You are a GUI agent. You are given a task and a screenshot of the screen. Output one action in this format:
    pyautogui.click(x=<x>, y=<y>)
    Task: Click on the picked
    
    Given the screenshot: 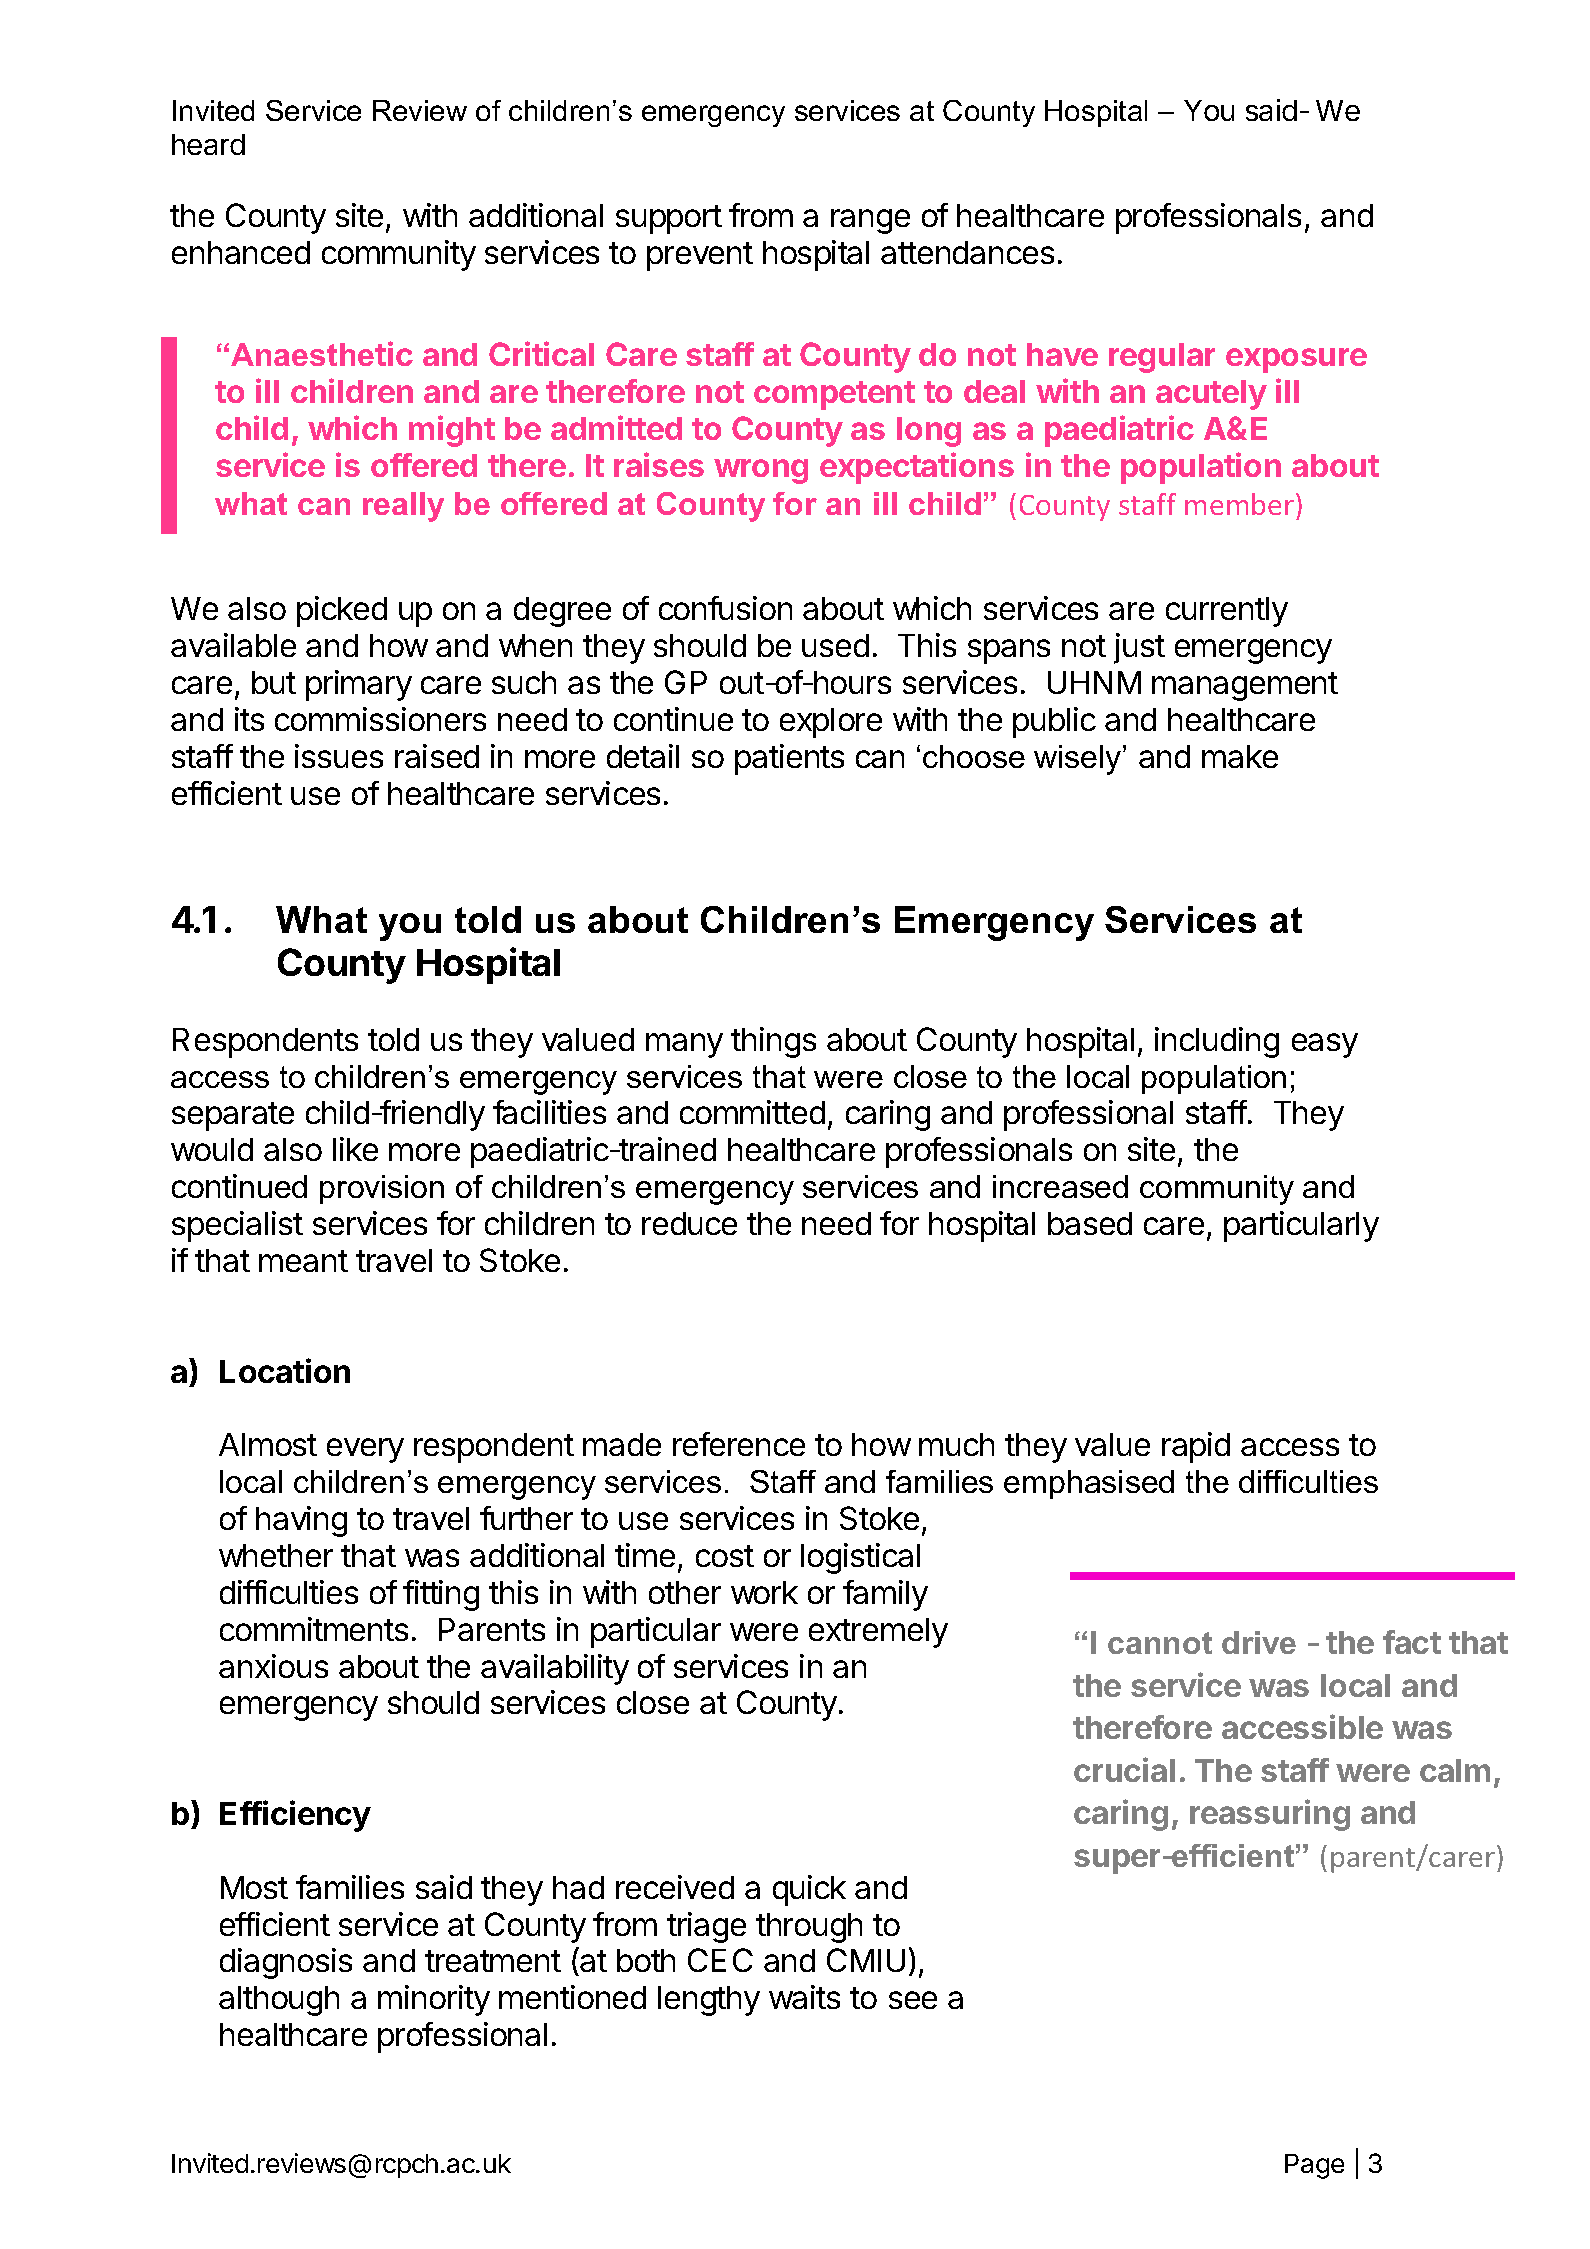 What is the action you would take?
    pyautogui.click(x=342, y=611)
